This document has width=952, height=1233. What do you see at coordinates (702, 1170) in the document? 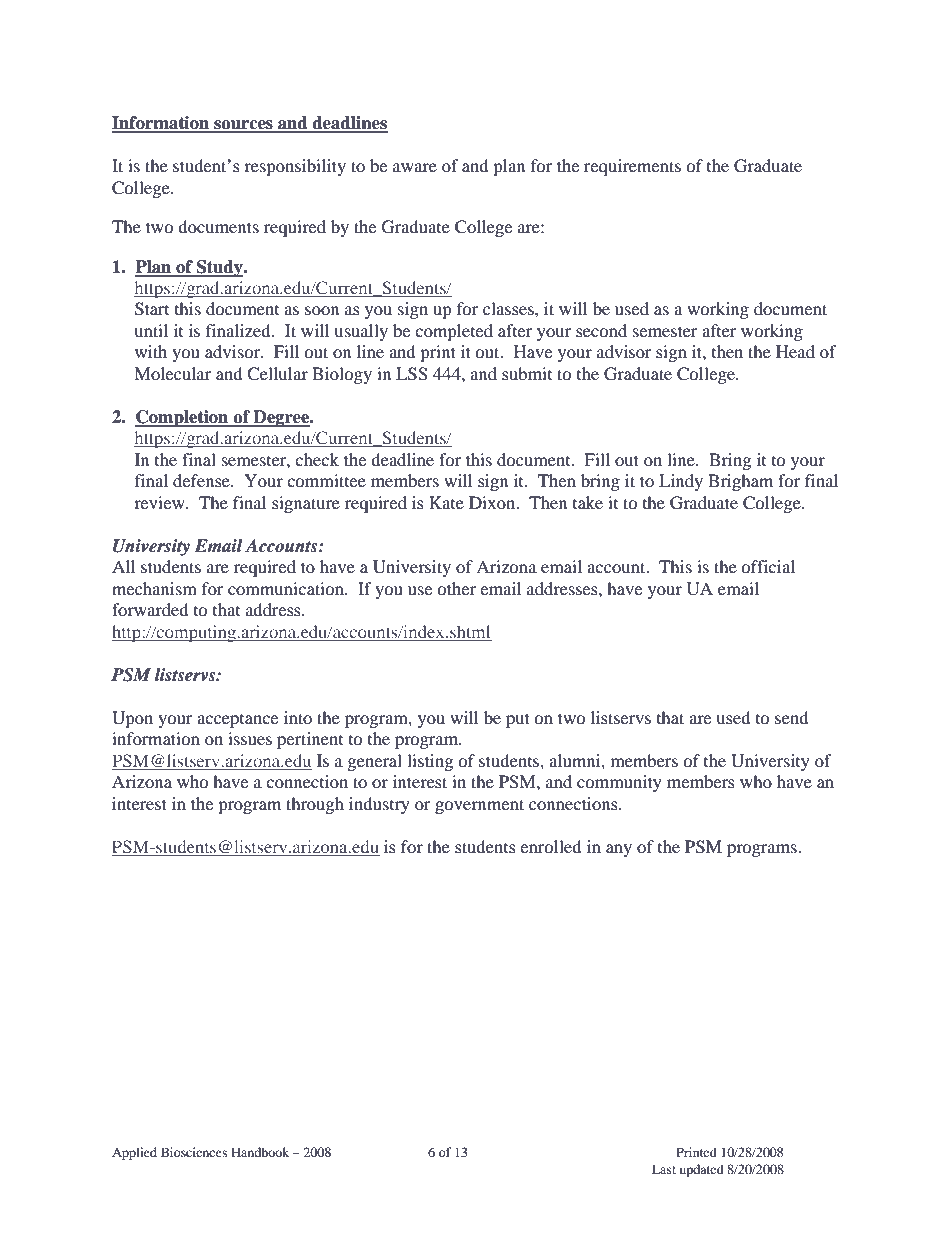
I see `updated` at bounding box center [702, 1170].
